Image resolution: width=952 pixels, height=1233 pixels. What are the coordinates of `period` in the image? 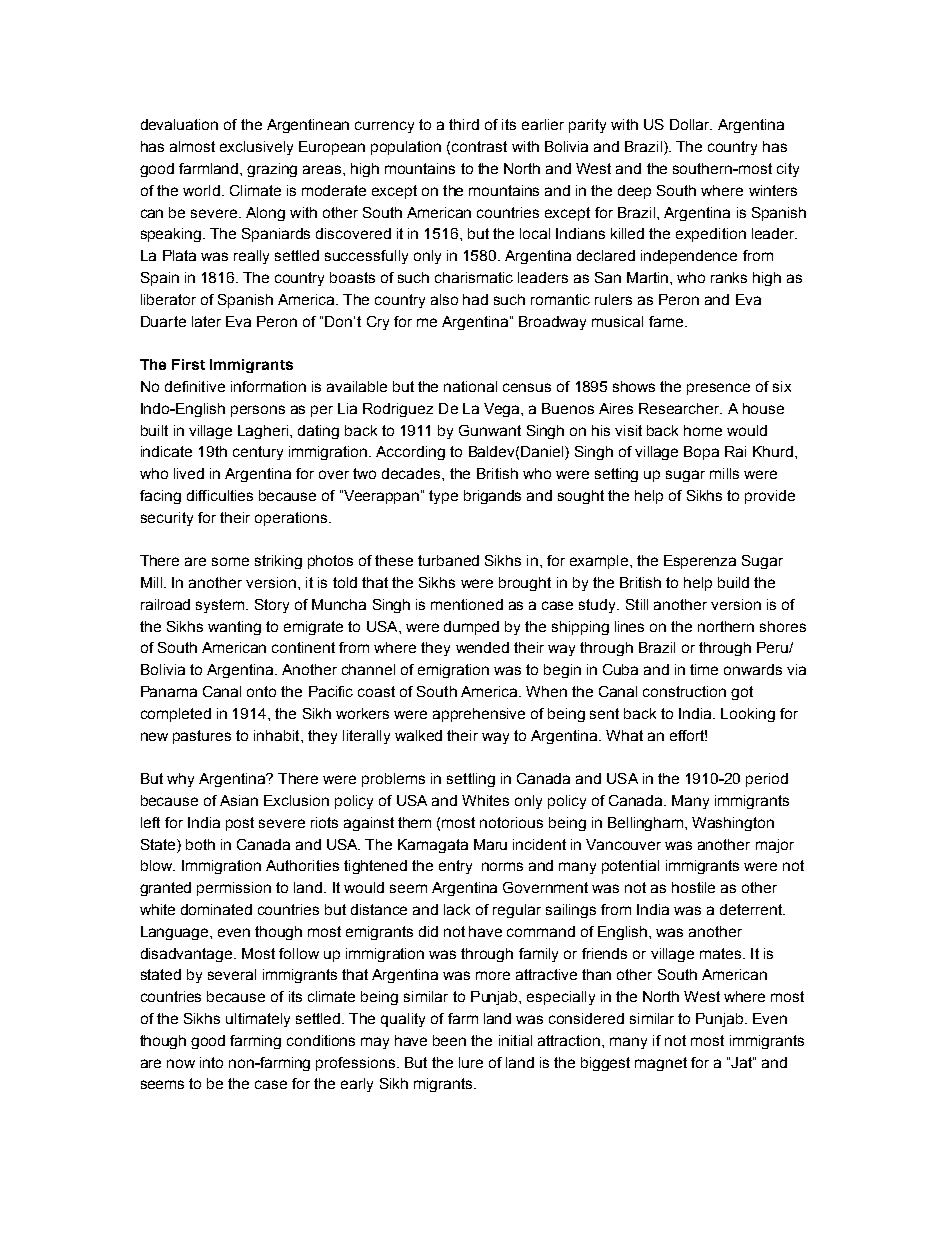 It's located at (767, 780).
